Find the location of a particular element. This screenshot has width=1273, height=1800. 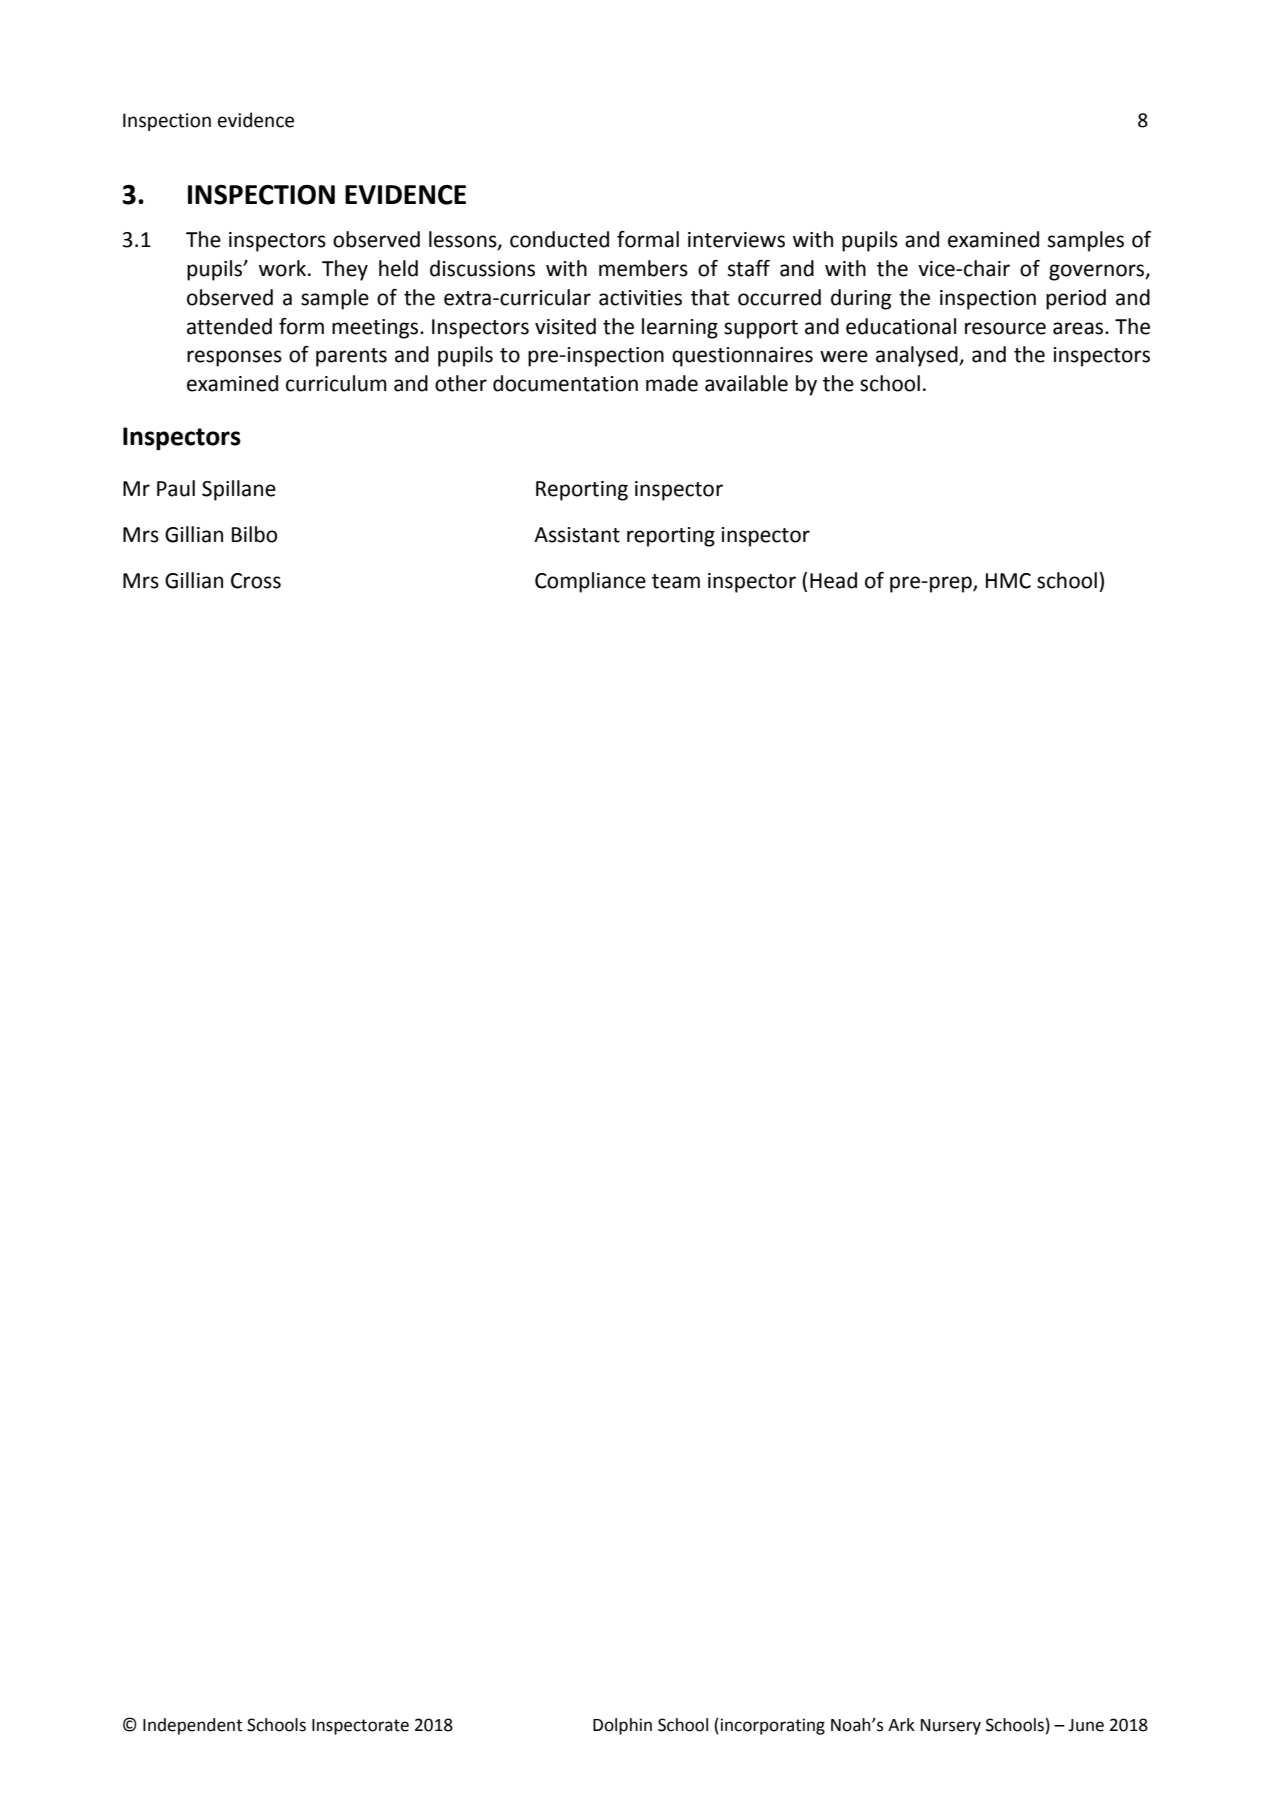

Cross is located at coordinates (256, 581).
